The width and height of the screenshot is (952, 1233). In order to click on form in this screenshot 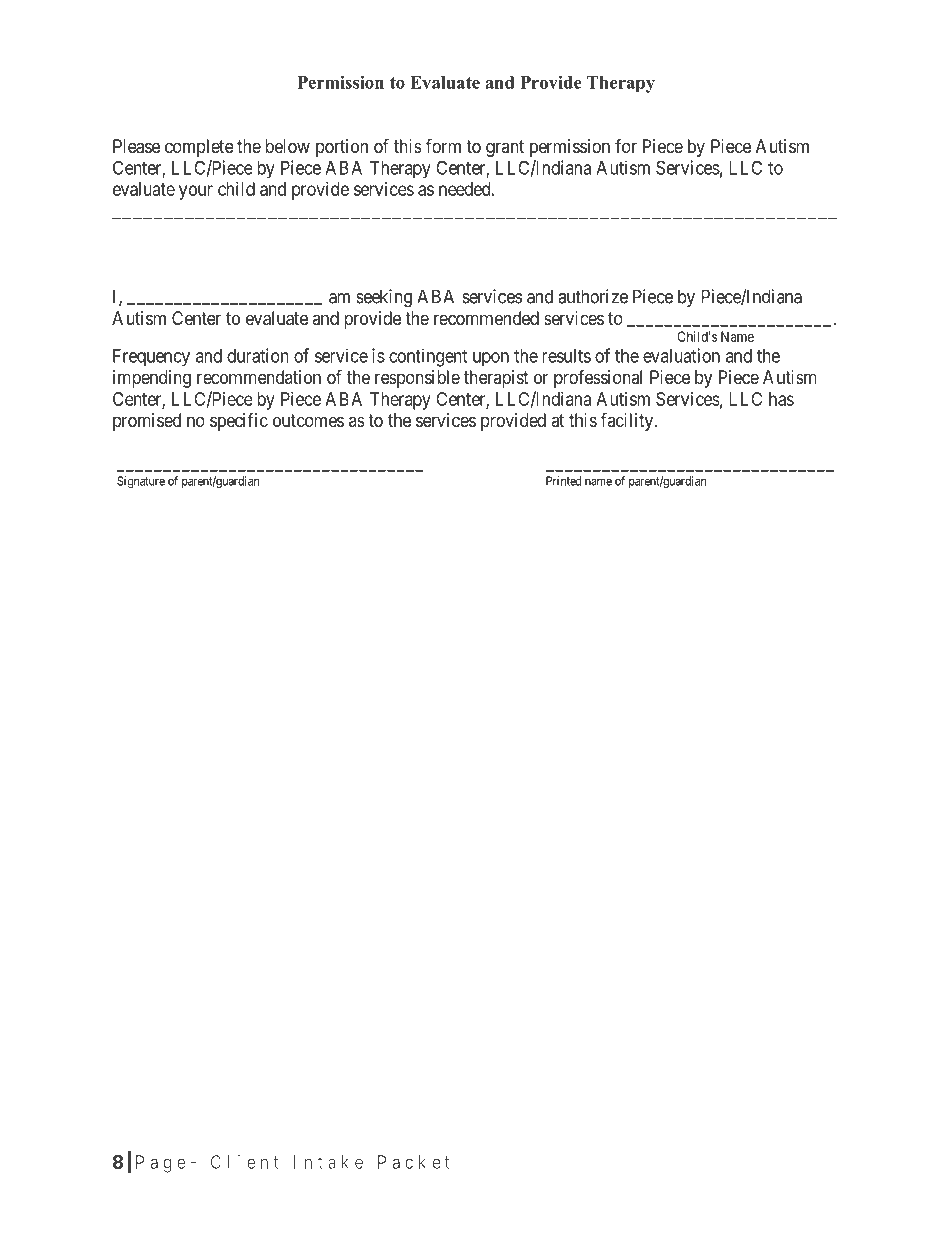, I will do `click(443, 145)`.
